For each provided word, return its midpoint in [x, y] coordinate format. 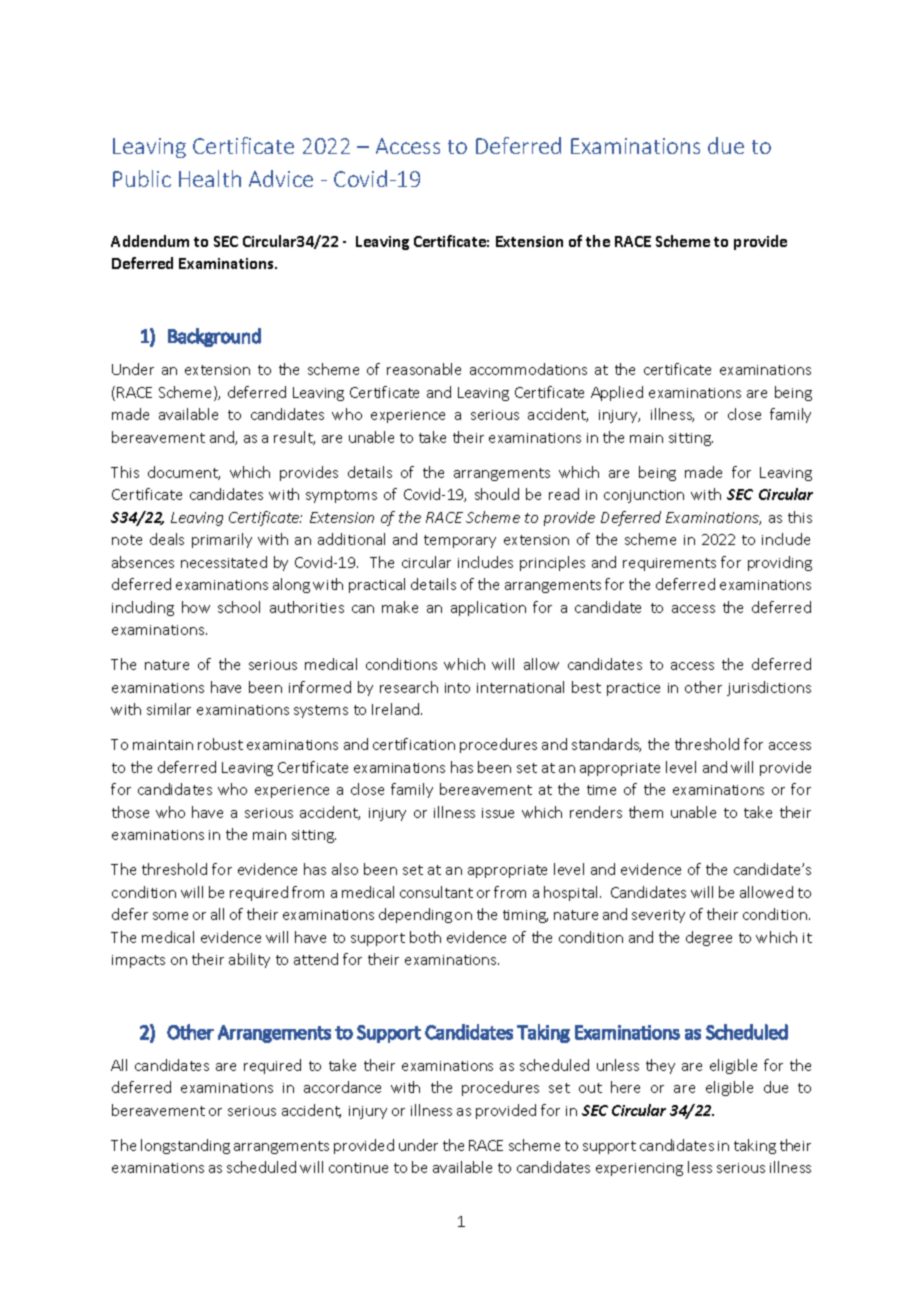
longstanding [185, 1146]
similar [169, 709]
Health [210, 178]
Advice [281, 178]
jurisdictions [769, 688]
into [457, 688]
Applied [617, 393]
